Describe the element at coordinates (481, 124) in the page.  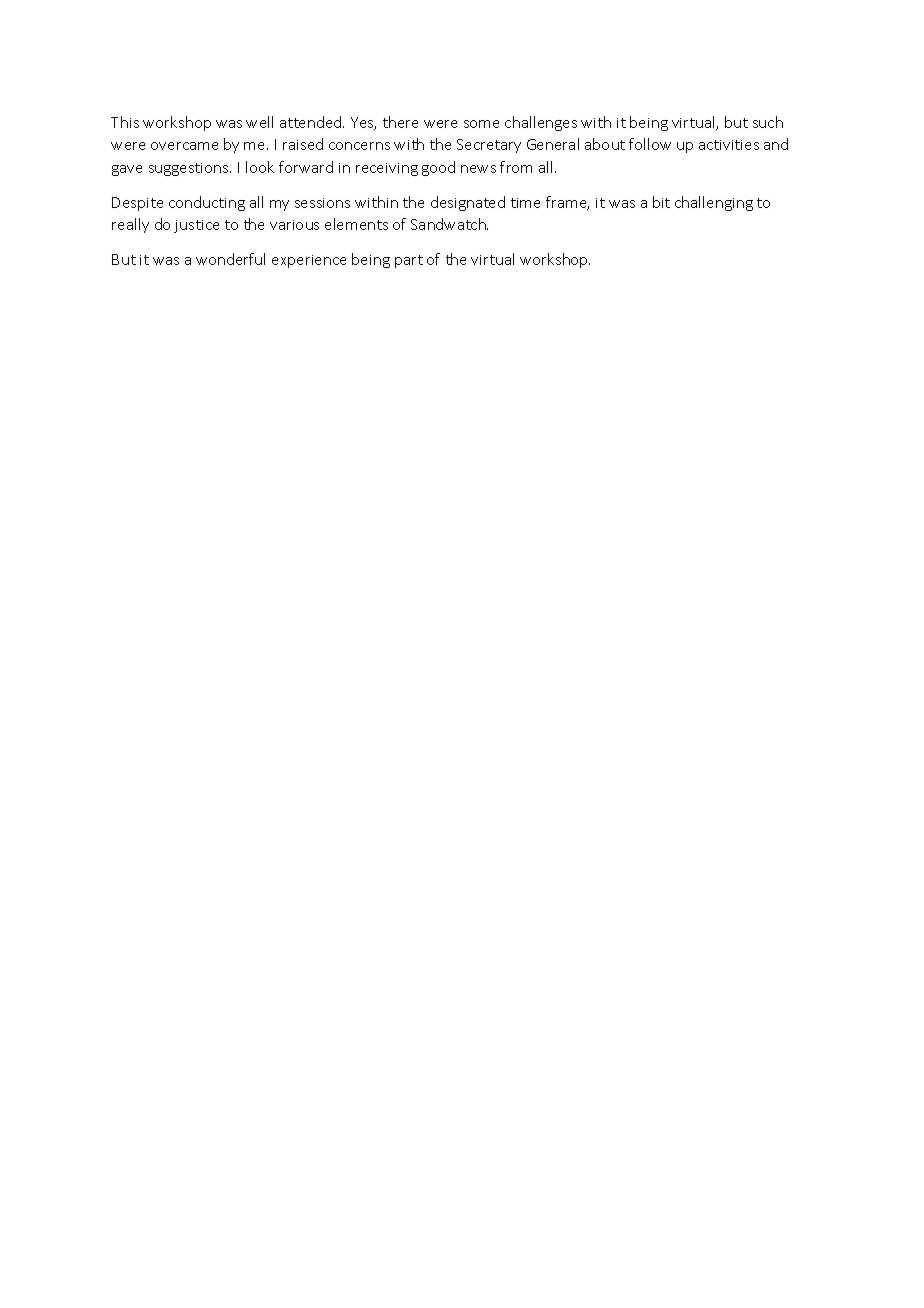
I see `some` at that location.
